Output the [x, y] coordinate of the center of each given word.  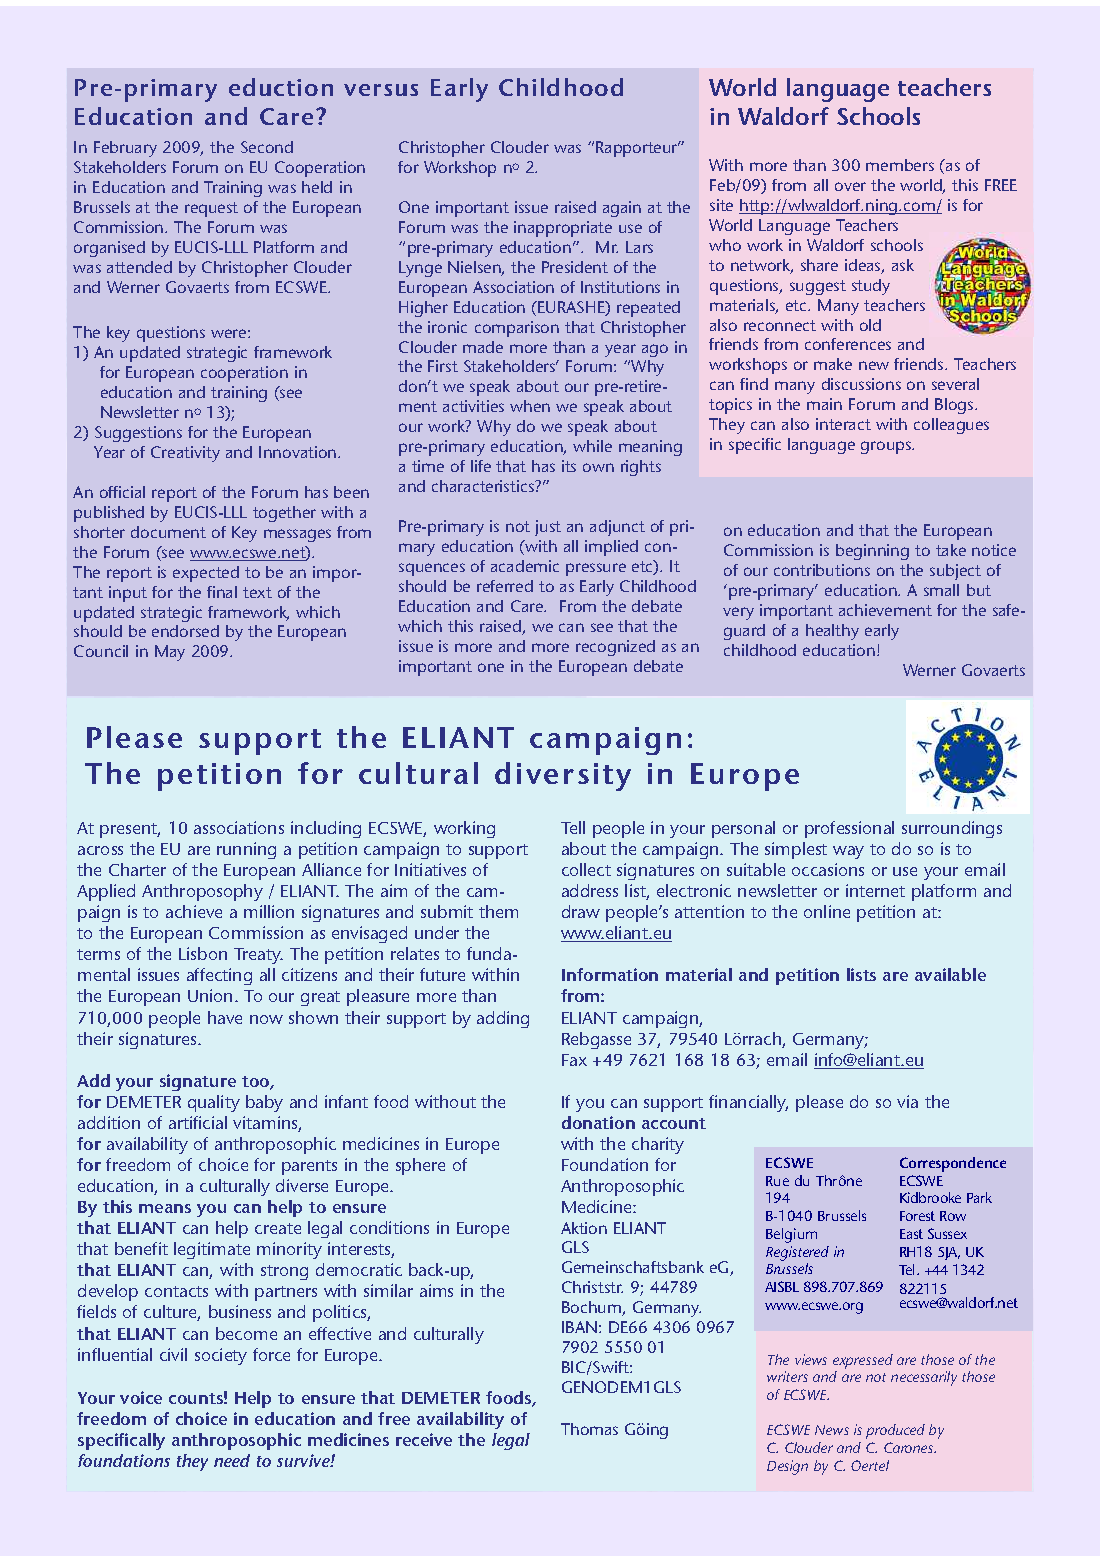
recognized [615, 648]
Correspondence [953, 1164]
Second [267, 147]
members [900, 165]
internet [875, 890]
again [622, 209]
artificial [198, 1122]
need [232, 1460]
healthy [832, 632]
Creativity [185, 454]
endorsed [185, 631]
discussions [861, 384]
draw [581, 911]
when [530, 406]
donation [598, 1122]
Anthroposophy [202, 892]
